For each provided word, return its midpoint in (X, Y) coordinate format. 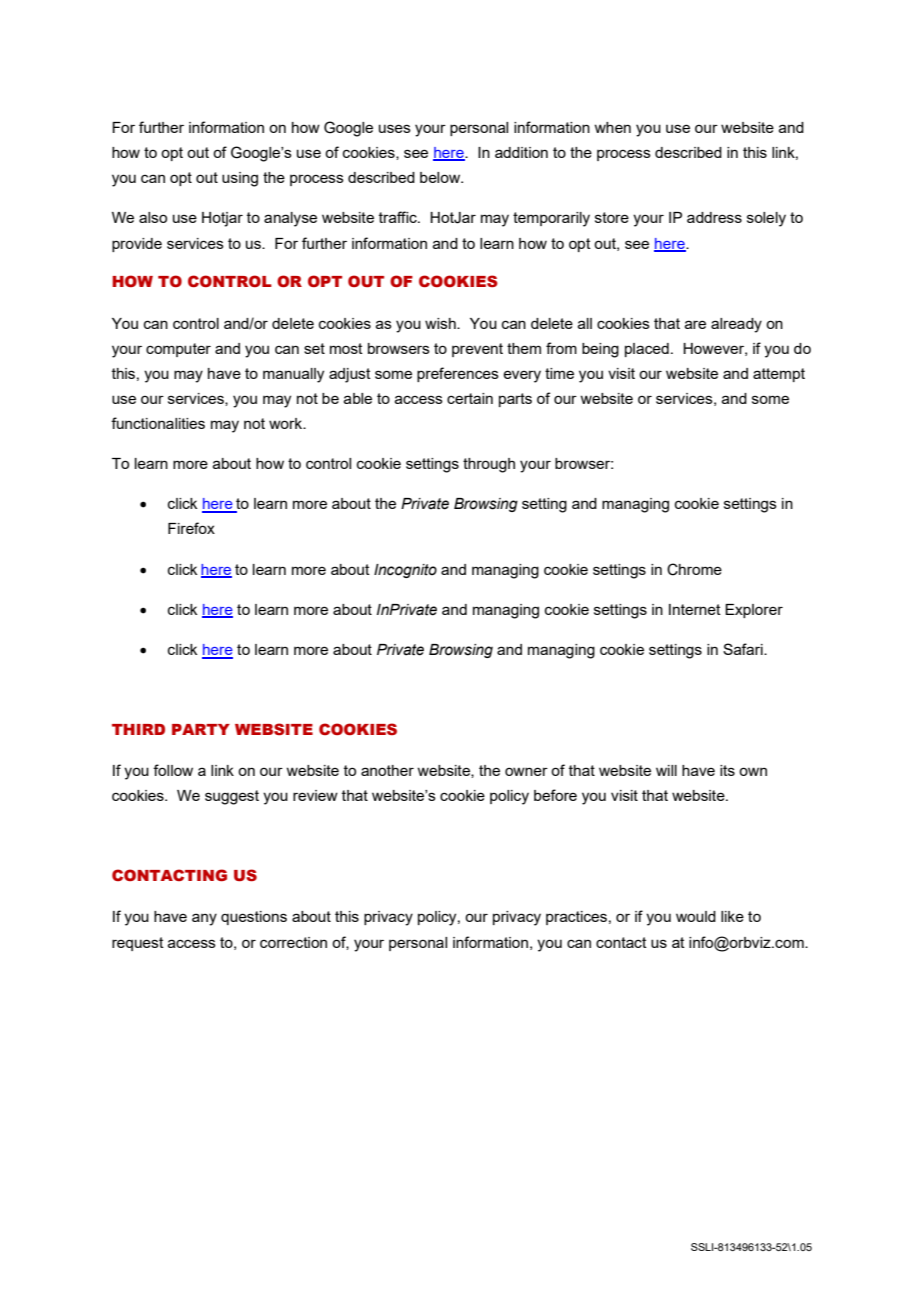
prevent (477, 350)
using (240, 179)
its (727, 770)
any (204, 919)
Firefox (191, 528)
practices (576, 918)
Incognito (405, 571)
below (441, 177)
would (696, 916)
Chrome (694, 569)
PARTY (201, 729)
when (612, 127)
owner (526, 771)
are (695, 324)
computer (178, 350)
